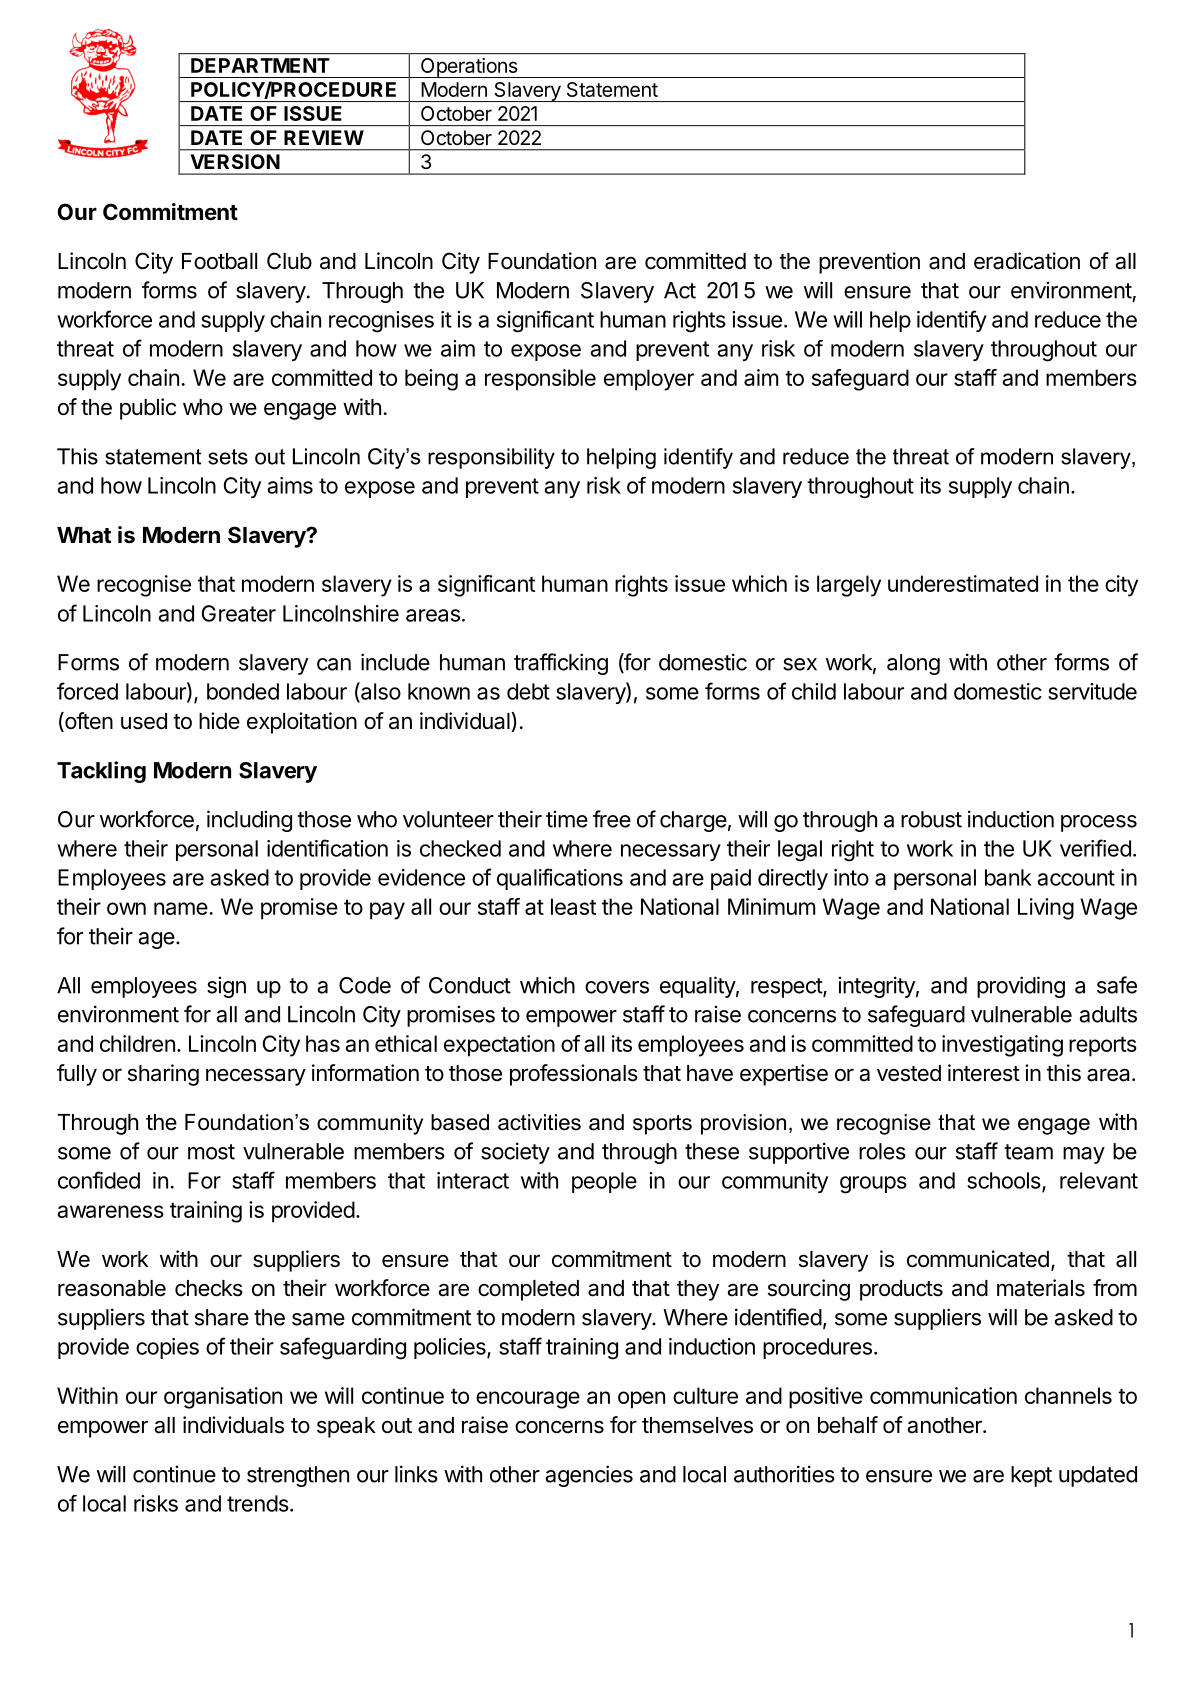  I want to click on trends, so click(258, 1503).
